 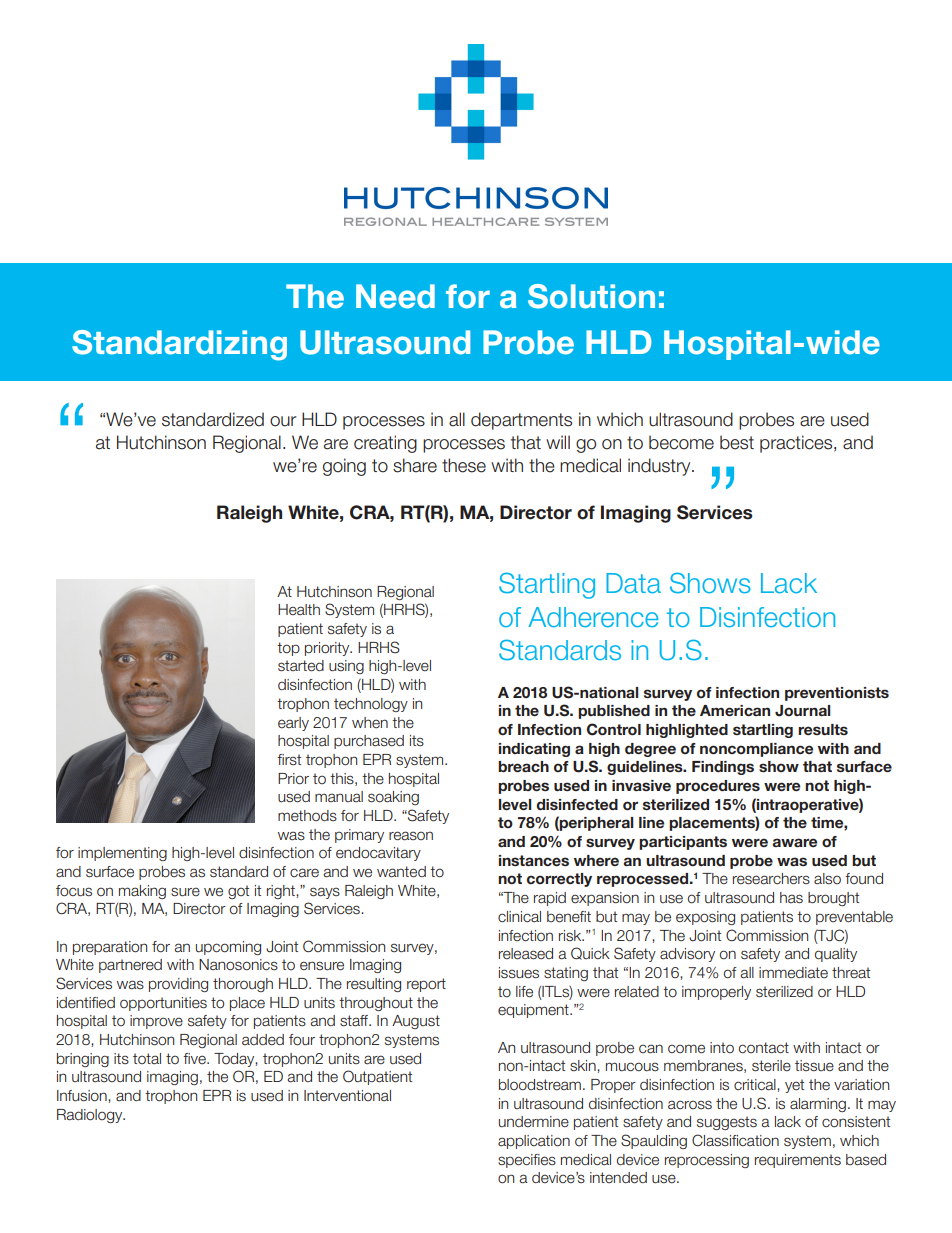 What do you see at coordinates (346, 667) in the page?
I see `using` at bounding box center [346, 667].
